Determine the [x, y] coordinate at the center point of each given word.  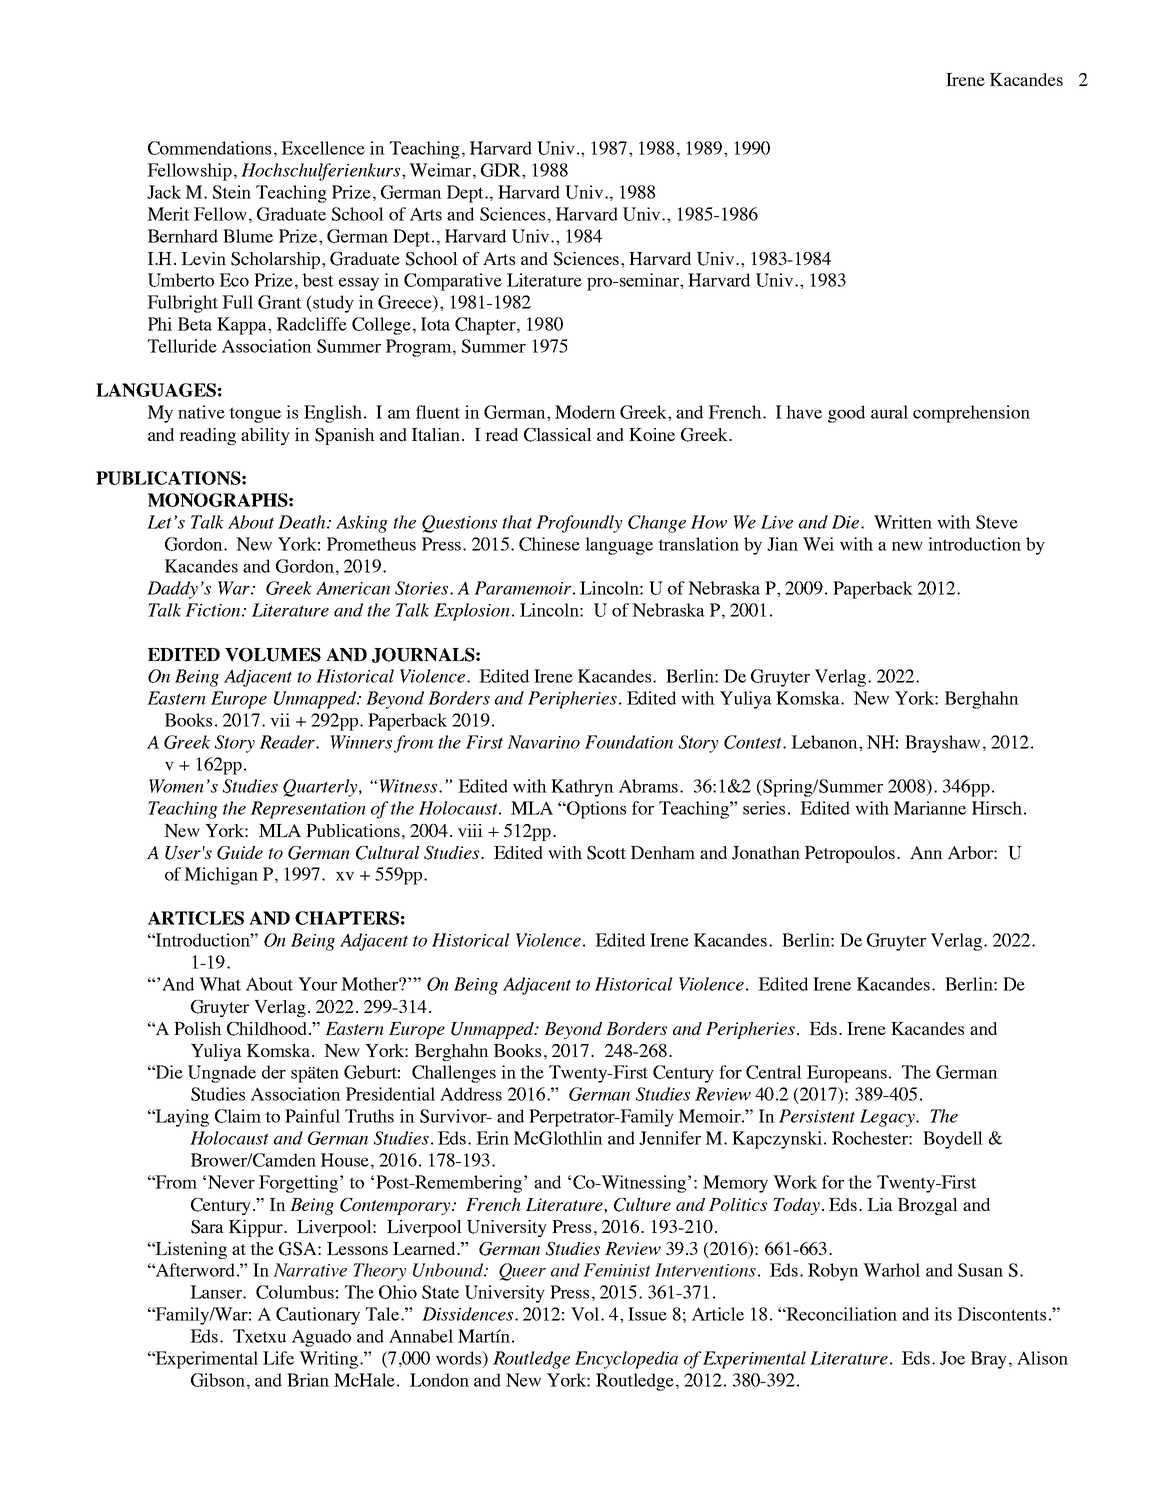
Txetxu [259, 1336]
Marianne [929, 808]
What [220, 984]
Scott [606, 853]
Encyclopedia [626, 1360]
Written [903, 522]
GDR [502, 170]
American [353, 588]
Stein [232, 192]
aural [889, 412]
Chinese [549, 544]
